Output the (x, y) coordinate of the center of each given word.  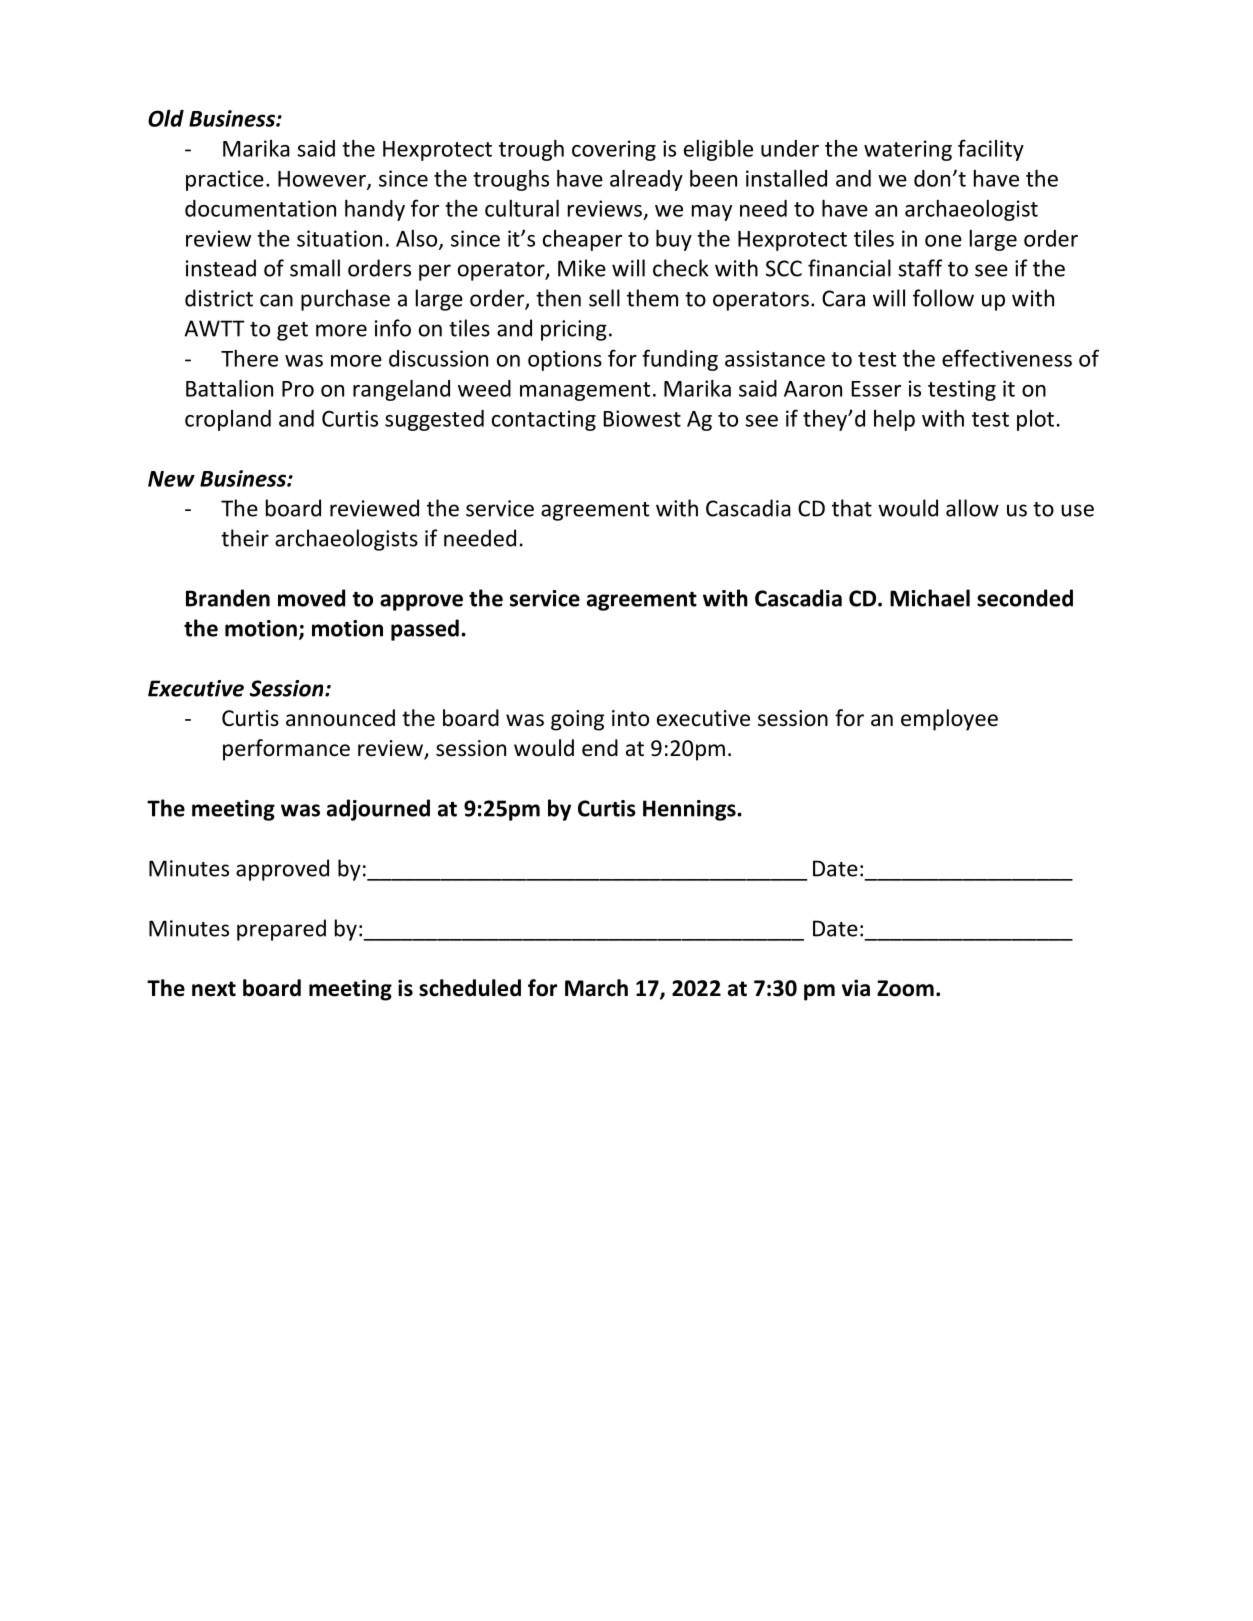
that (852, 508)
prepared (281, 930)
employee (949, 720)
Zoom (905, 988)
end (600, 748)
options (565, 360)
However (323, 180)
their (245, 538)
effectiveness (1007, 358)
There (249, 358)
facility (991, 150)
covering (614, 150)
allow (972, 508)
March (596, 988)
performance (286, 750)
